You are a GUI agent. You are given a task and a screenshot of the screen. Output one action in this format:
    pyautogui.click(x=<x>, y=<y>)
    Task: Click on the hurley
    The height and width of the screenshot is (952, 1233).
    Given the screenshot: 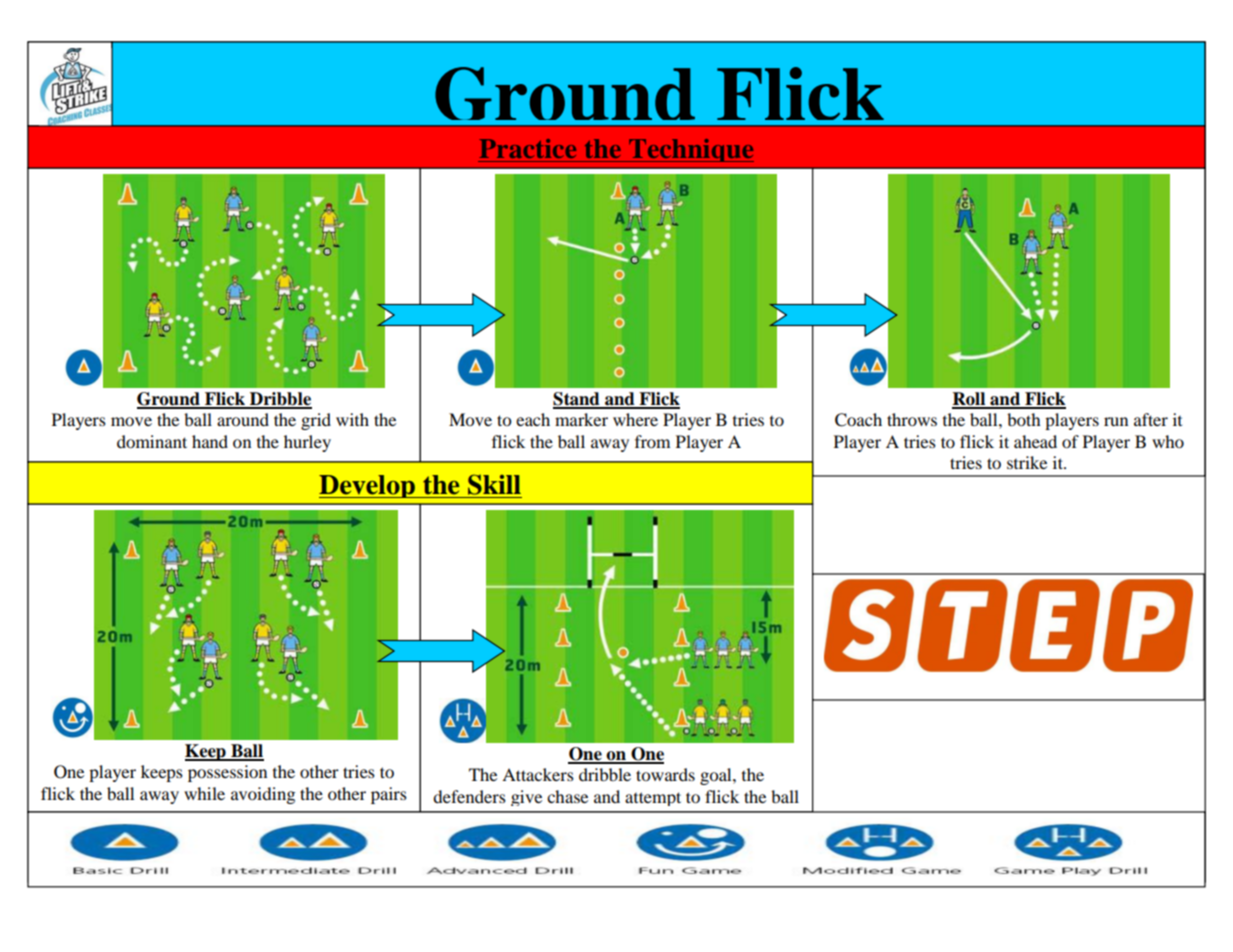 What is the action you would take?
    pyautogui.click(x=307, y=443)
